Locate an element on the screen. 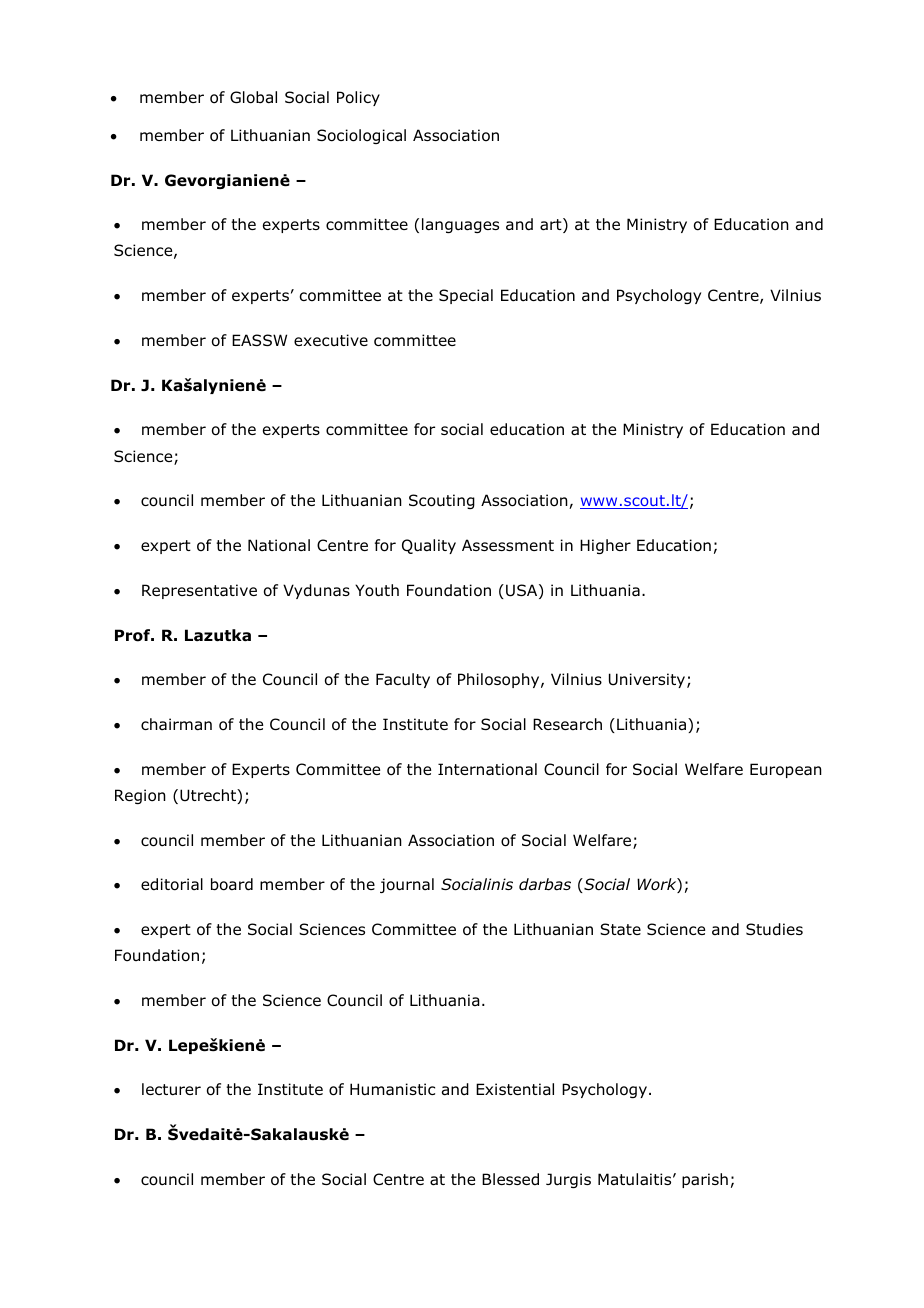  journal is located at coordinates (407, 885).
